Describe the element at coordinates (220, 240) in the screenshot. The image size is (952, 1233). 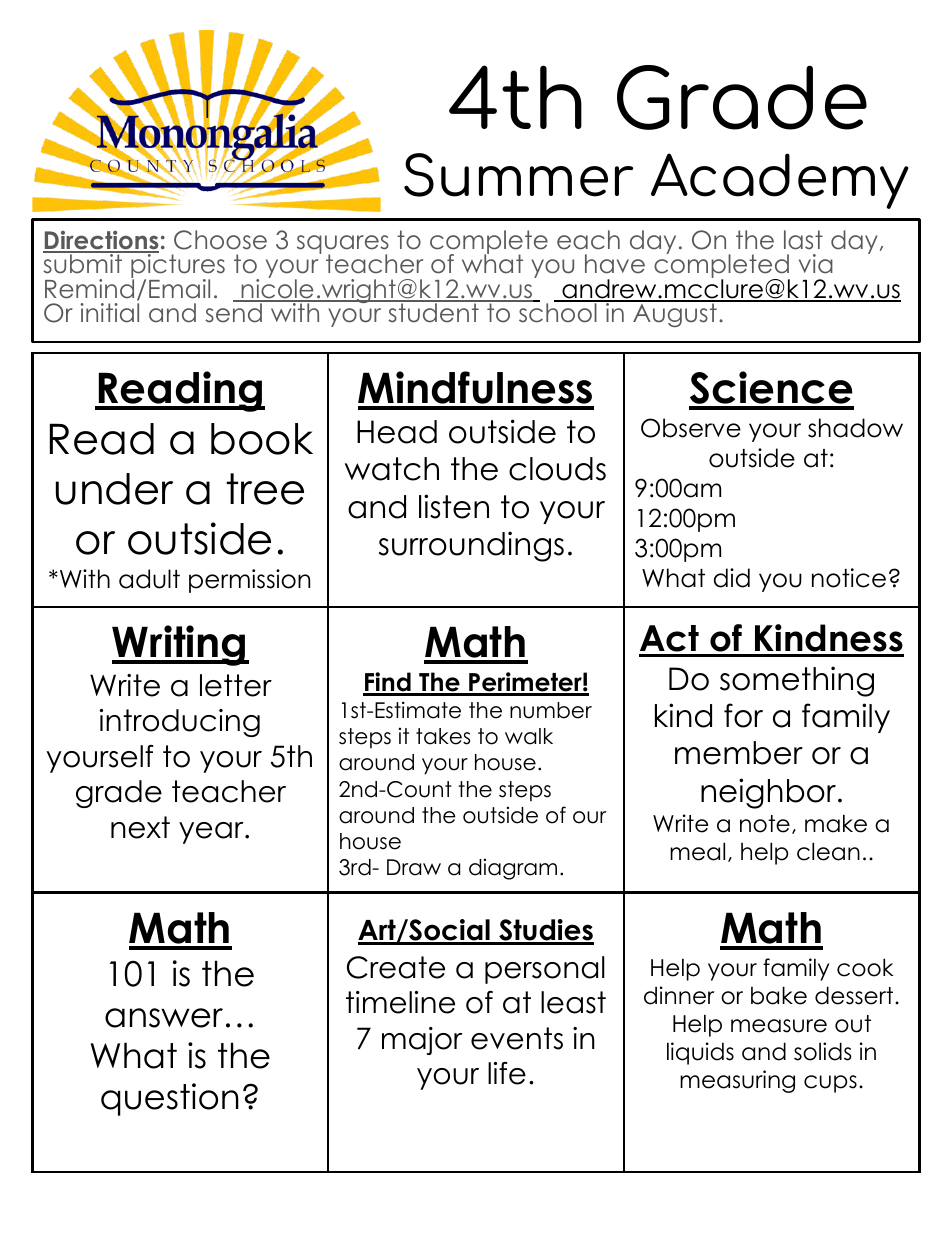
I see `Choose` at that location.
